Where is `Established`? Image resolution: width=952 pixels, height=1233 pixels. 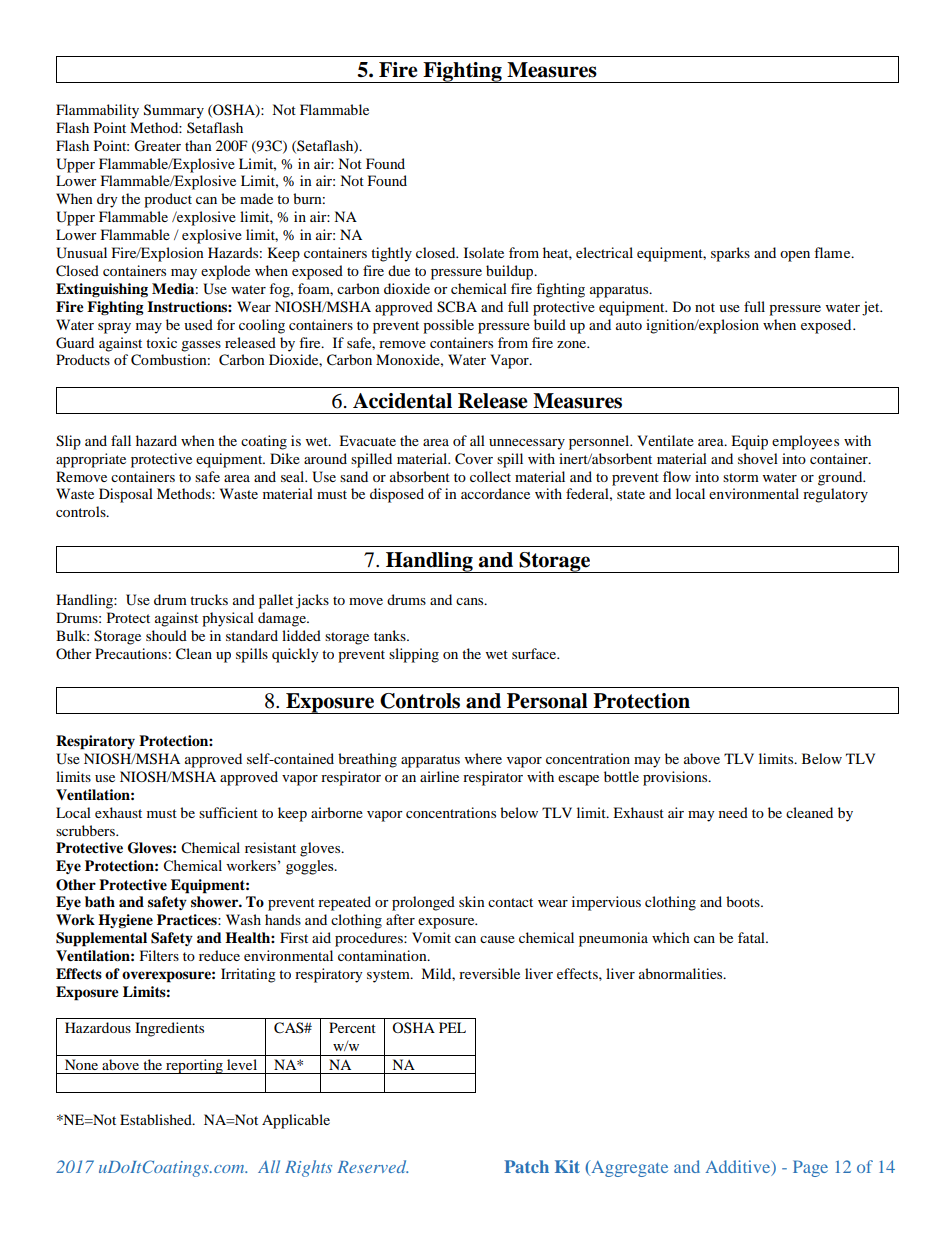 Established is located at coordinates (157, 1119).
